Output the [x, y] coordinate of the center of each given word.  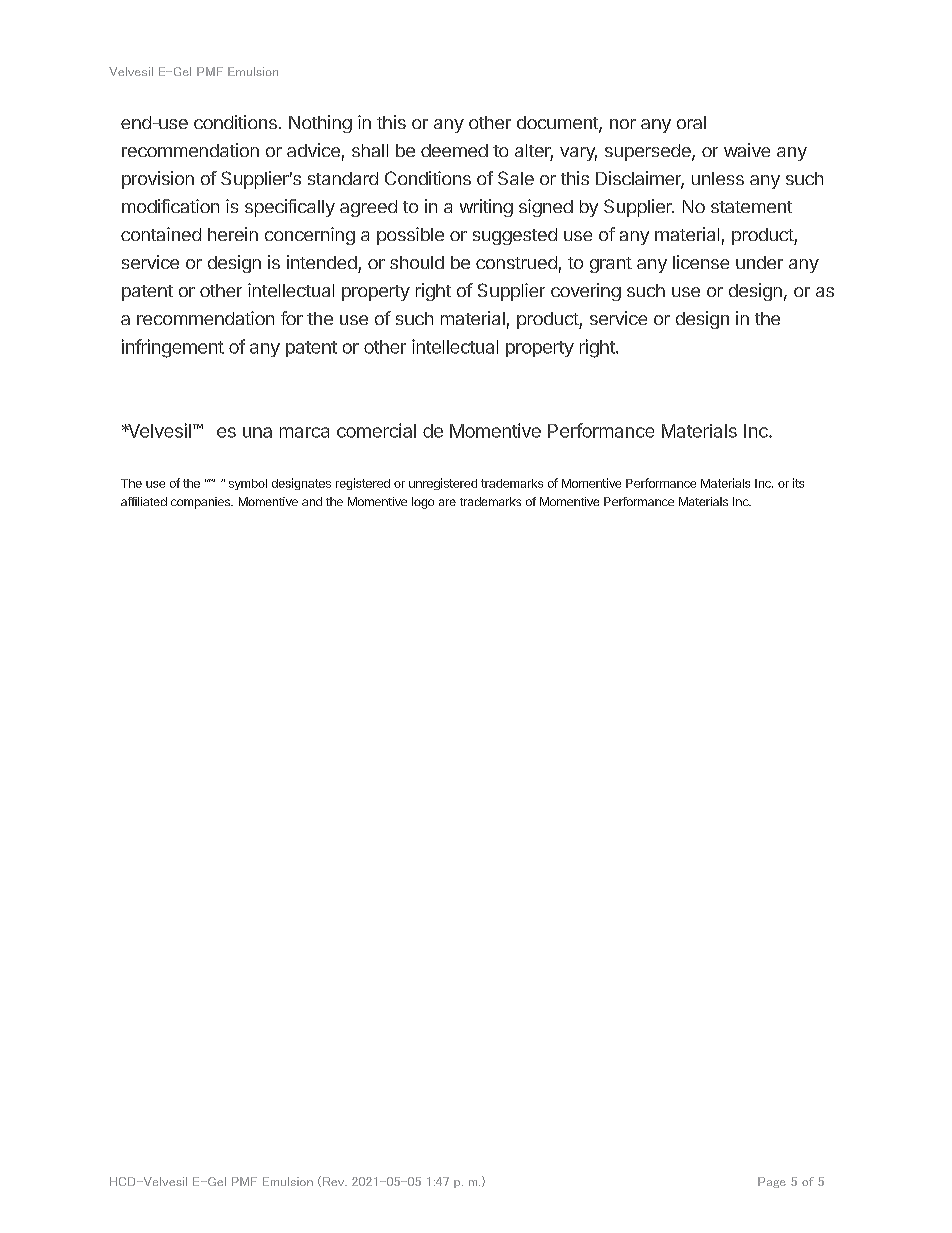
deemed [454, 150]
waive [747, 150]
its [798, 483]
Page [772, 1182]
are [447, 502]
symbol [248, 484]
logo [423, 503]
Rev [335, 1181]
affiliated [144, 501]
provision [158, 180]
